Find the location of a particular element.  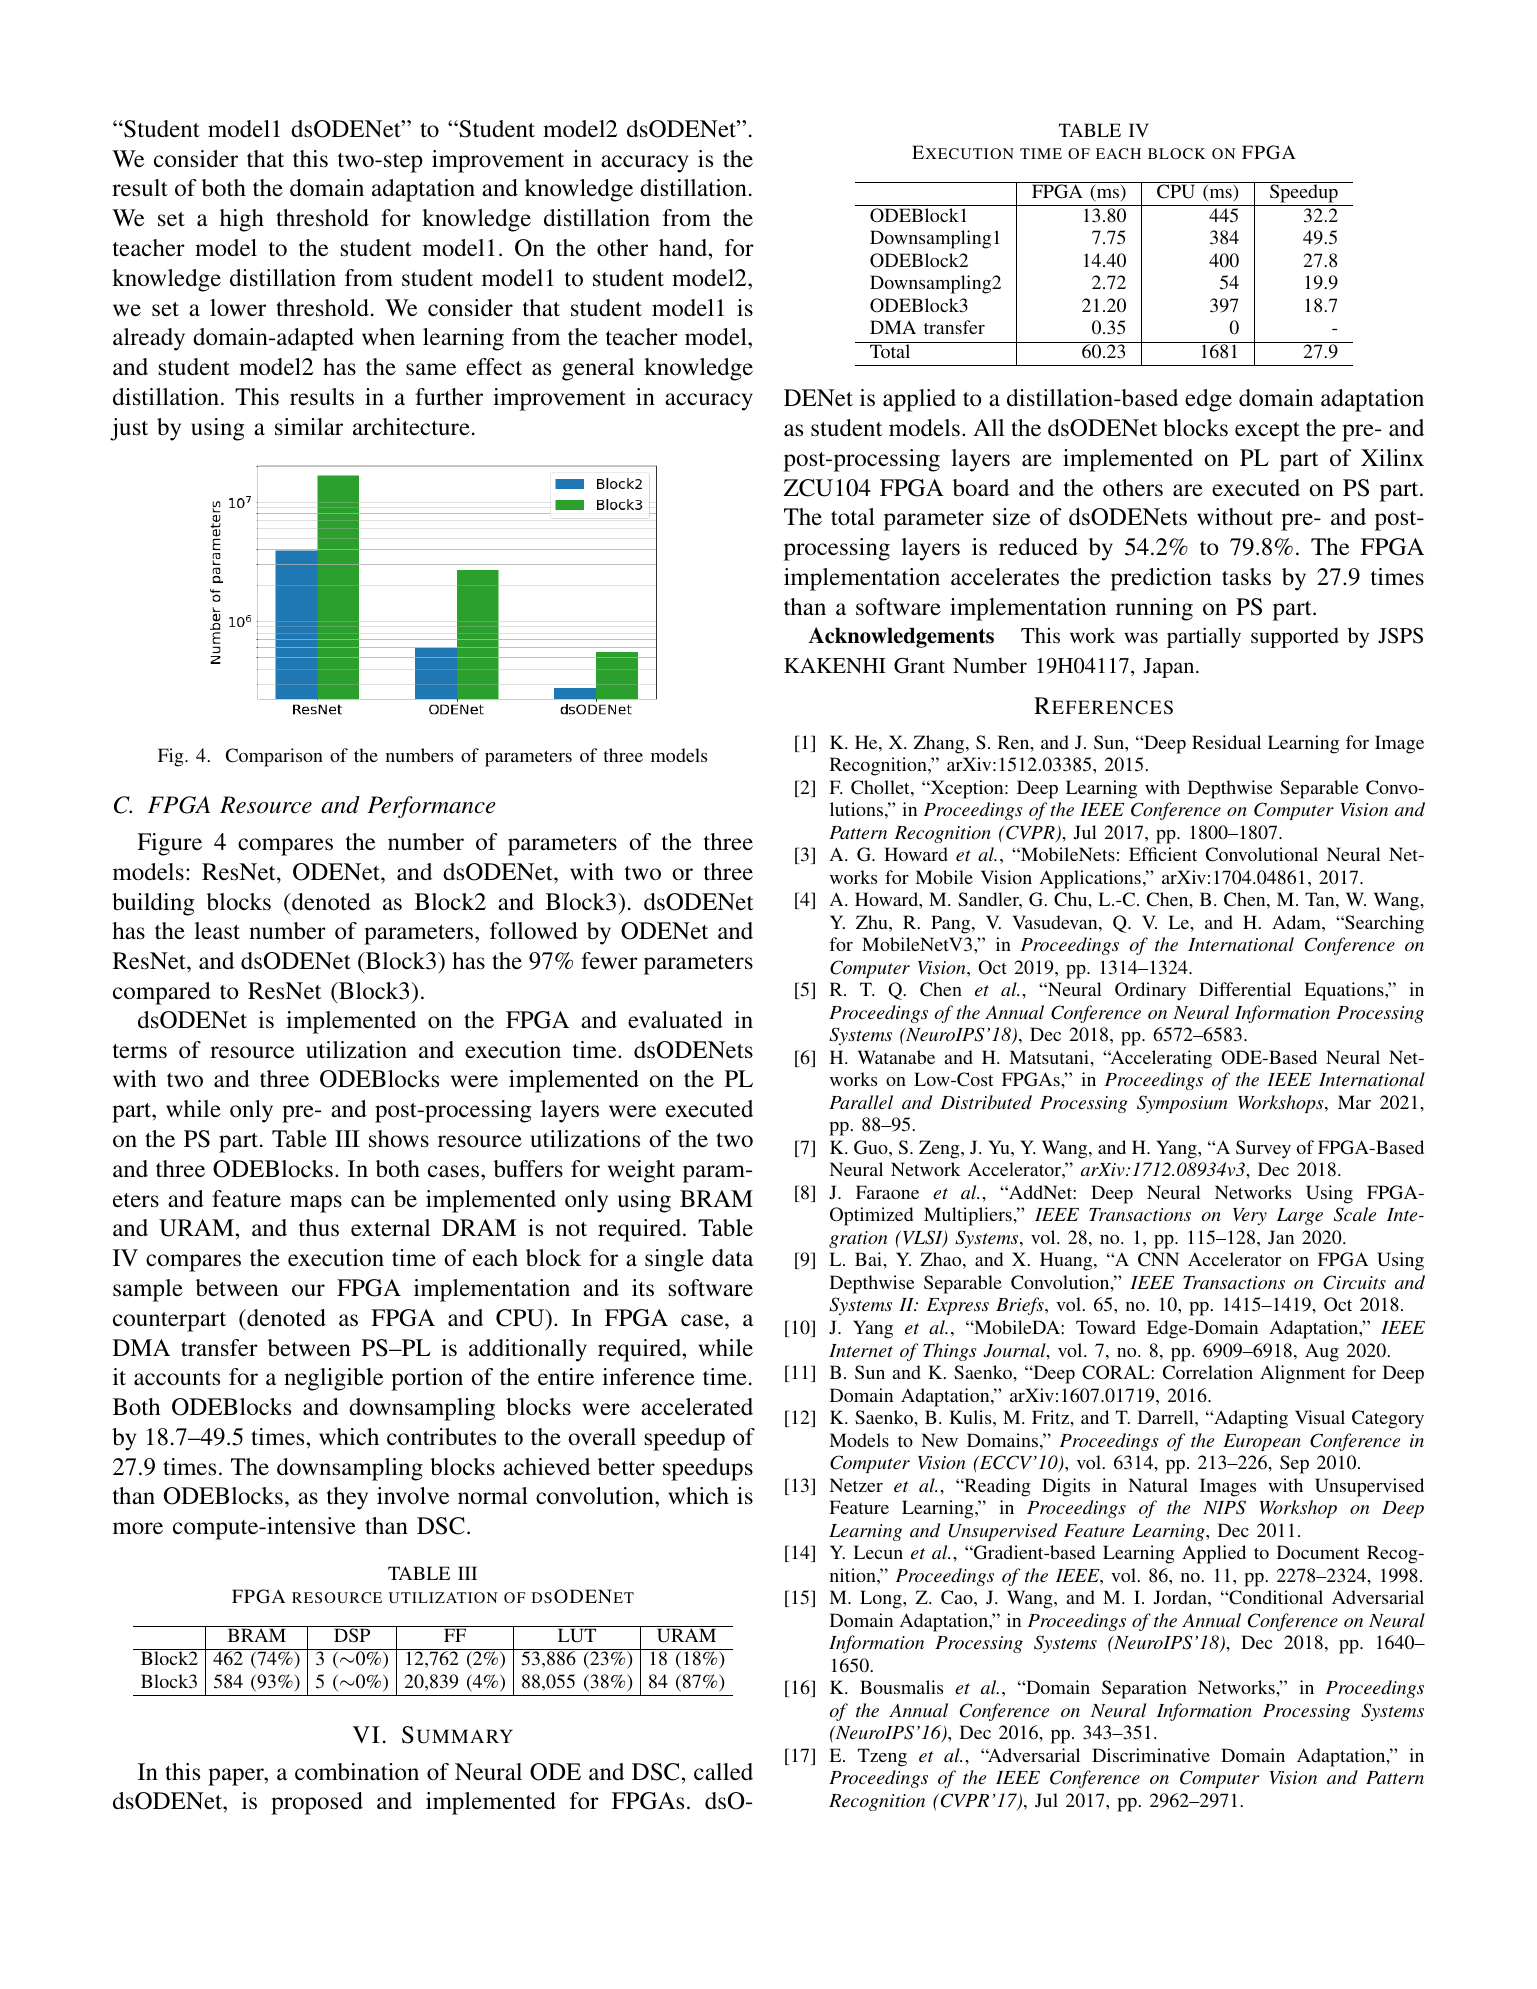

evaluated is located at coordinates (675, 1020).
